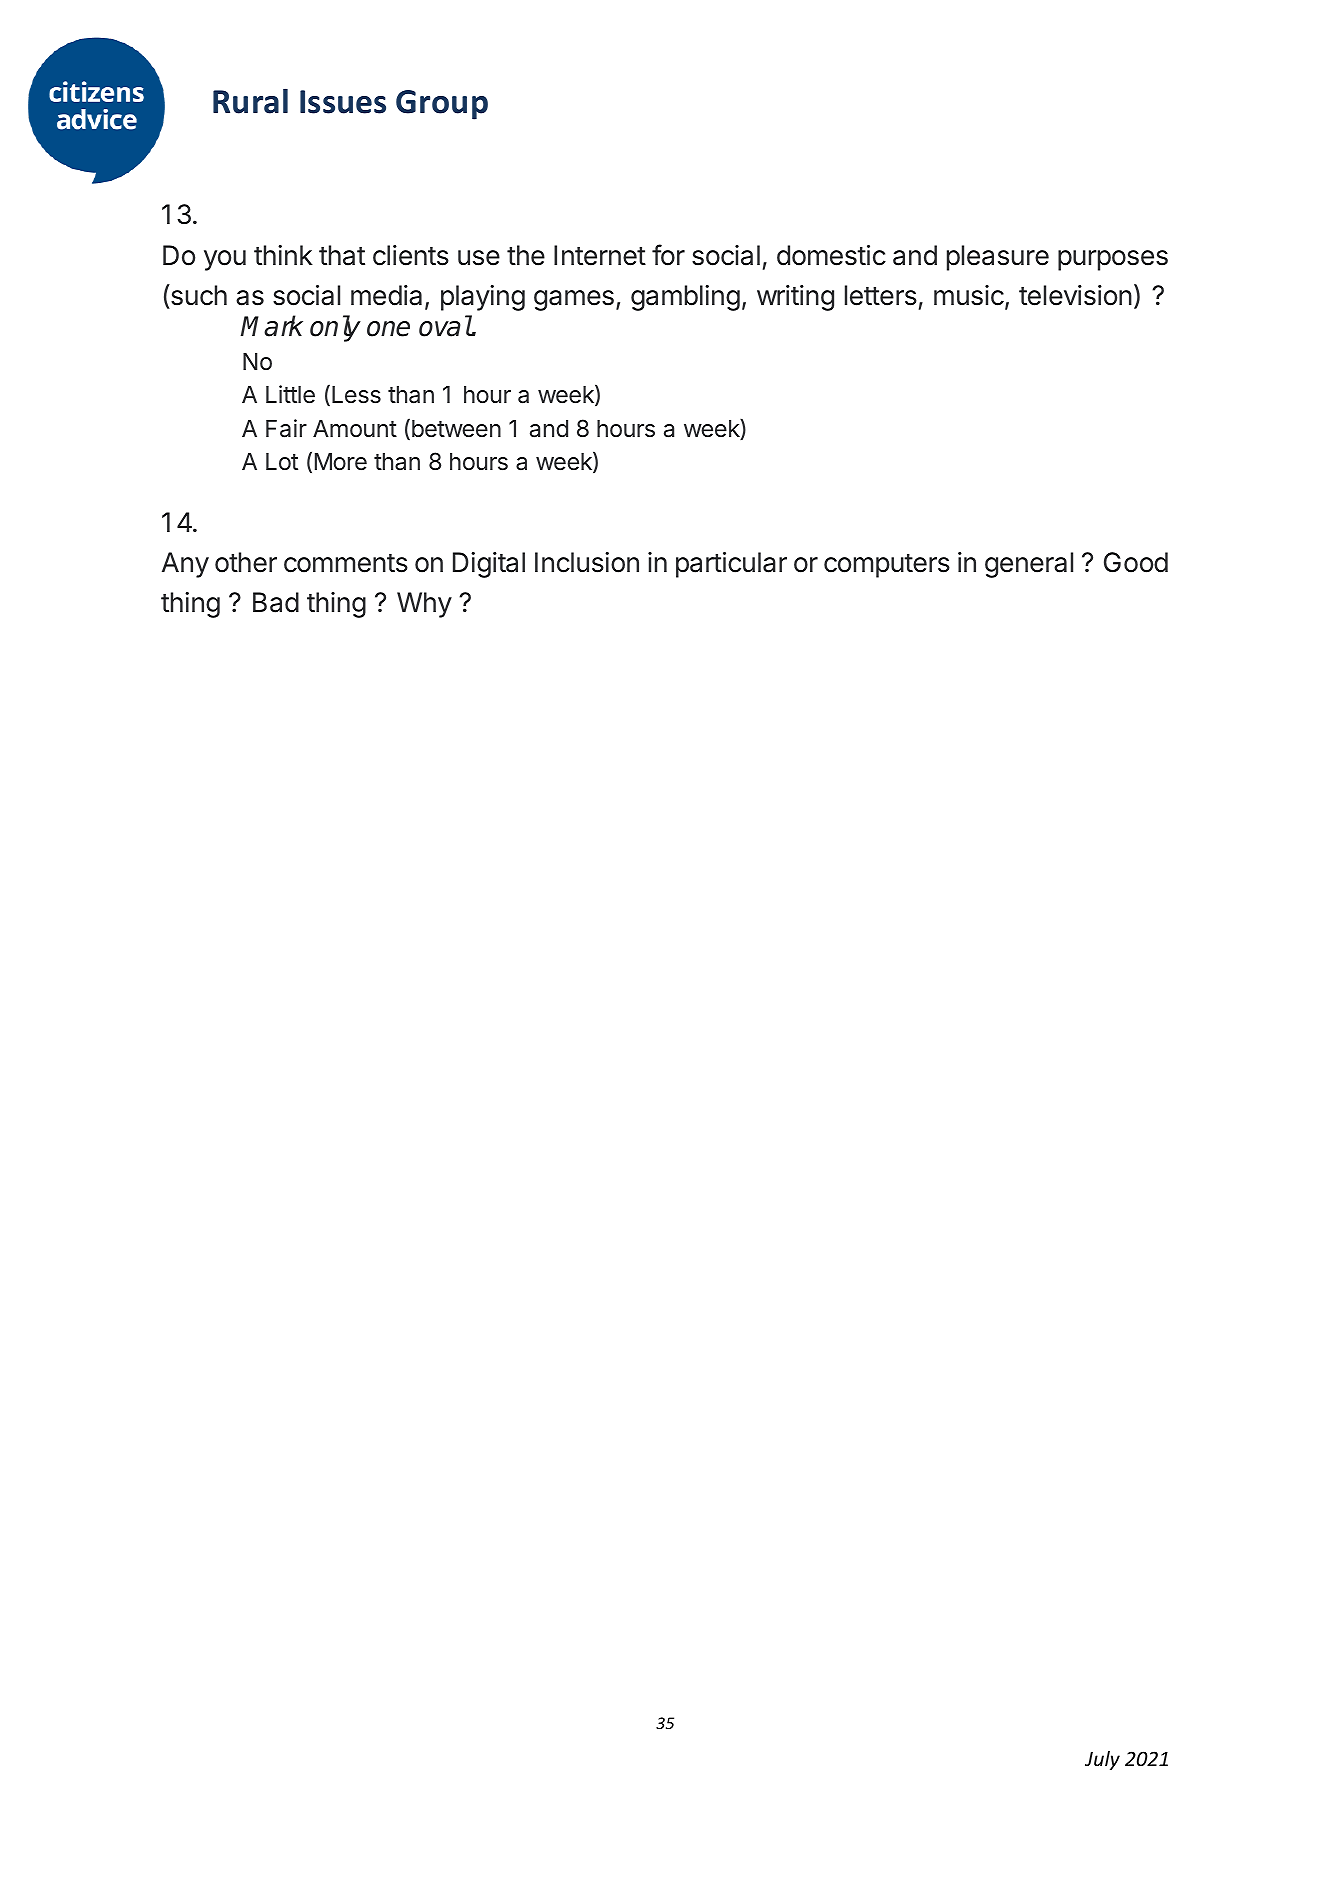  What do you see at coordinates (424, 605) in the screenshot?
I see `Why` at bounding box center [424, 605].
